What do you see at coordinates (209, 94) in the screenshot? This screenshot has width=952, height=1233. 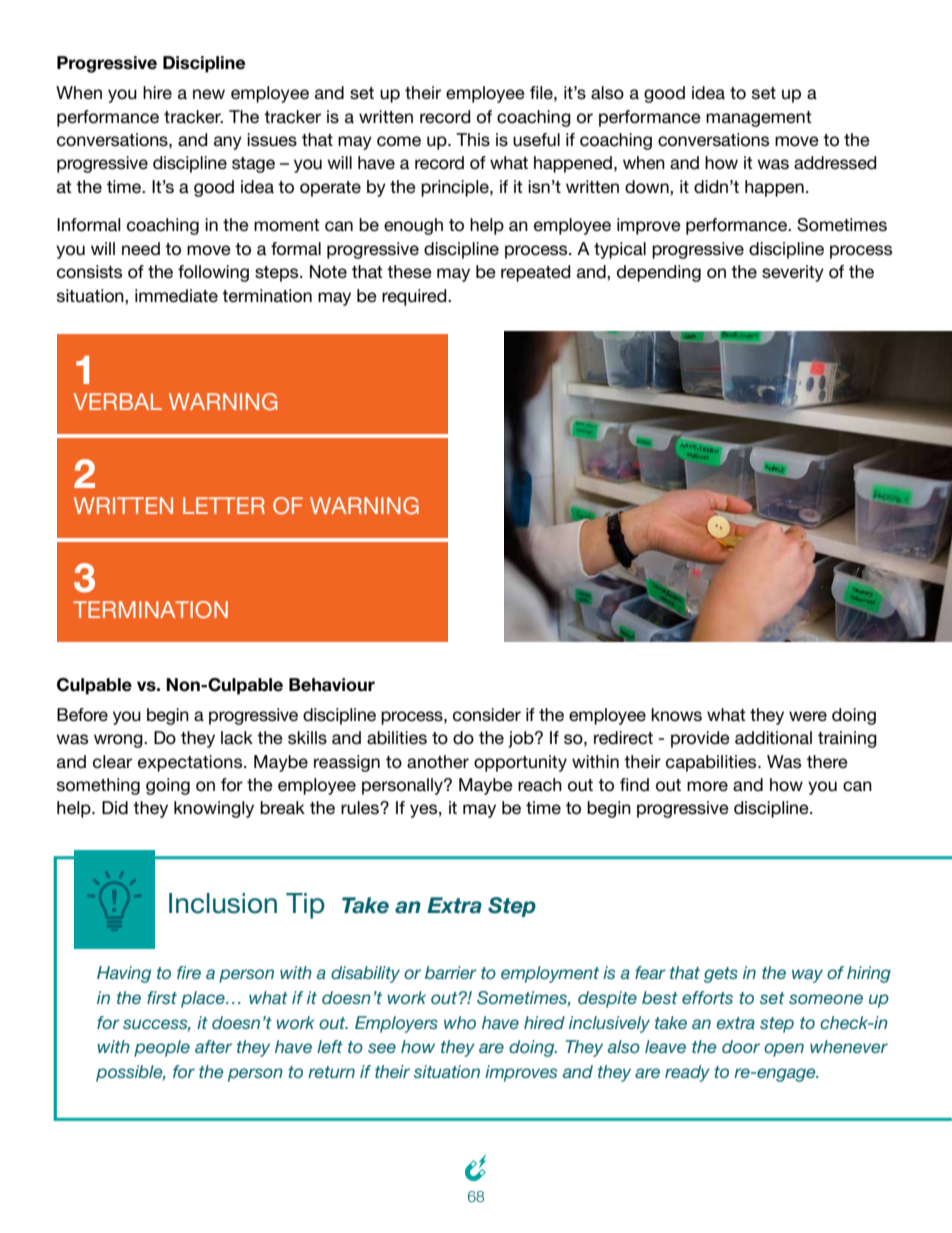 I see `new` at bounding box center [209, 94].
